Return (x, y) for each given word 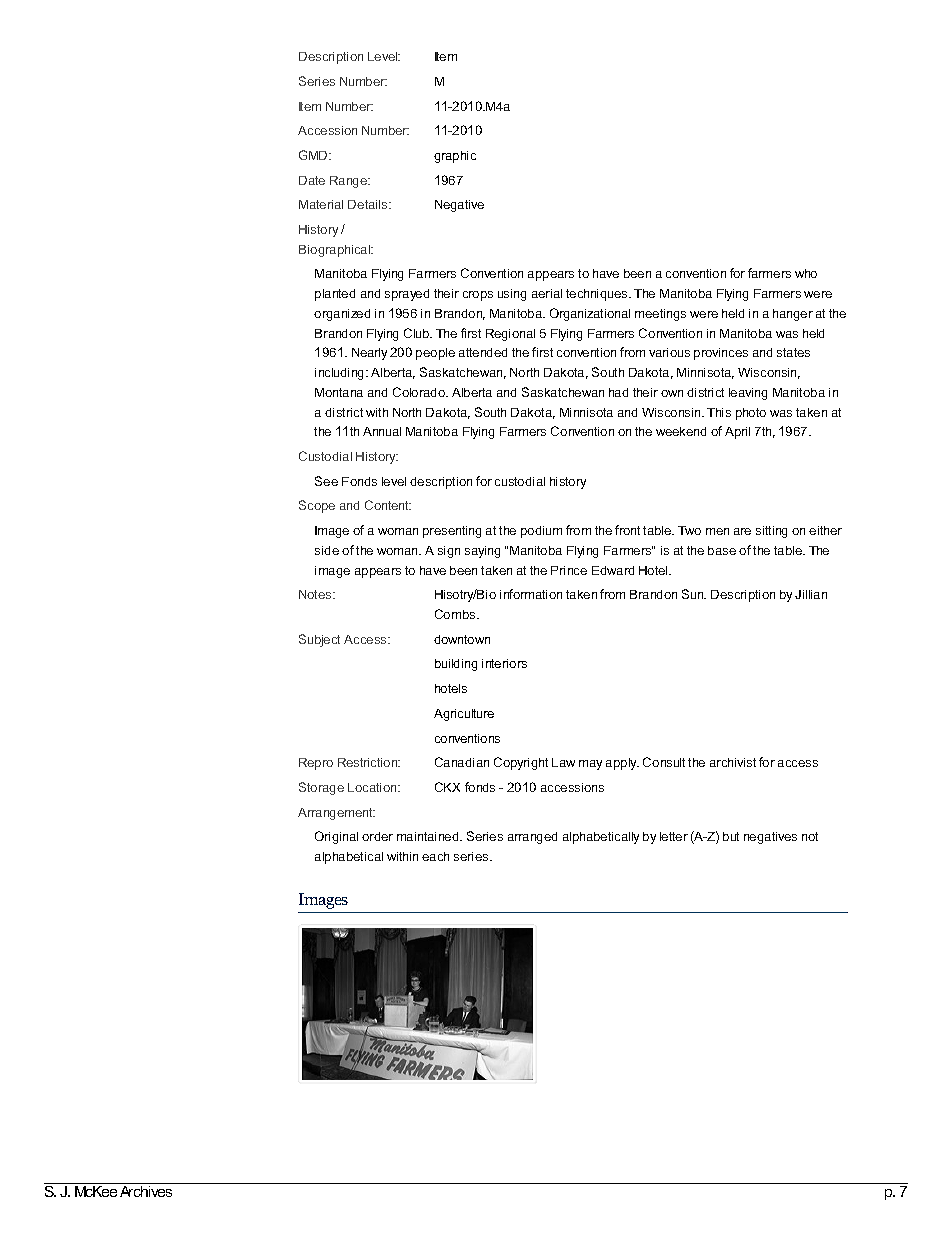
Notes (316, 594)
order (377, 836)
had (618, 392)
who (806, 273)
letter (674, 836)
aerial (547, 293)
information (531, 594)
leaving (748, 394)
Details (369, 204)
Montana (339, 392)
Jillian (811, 594)
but (731, 836)
